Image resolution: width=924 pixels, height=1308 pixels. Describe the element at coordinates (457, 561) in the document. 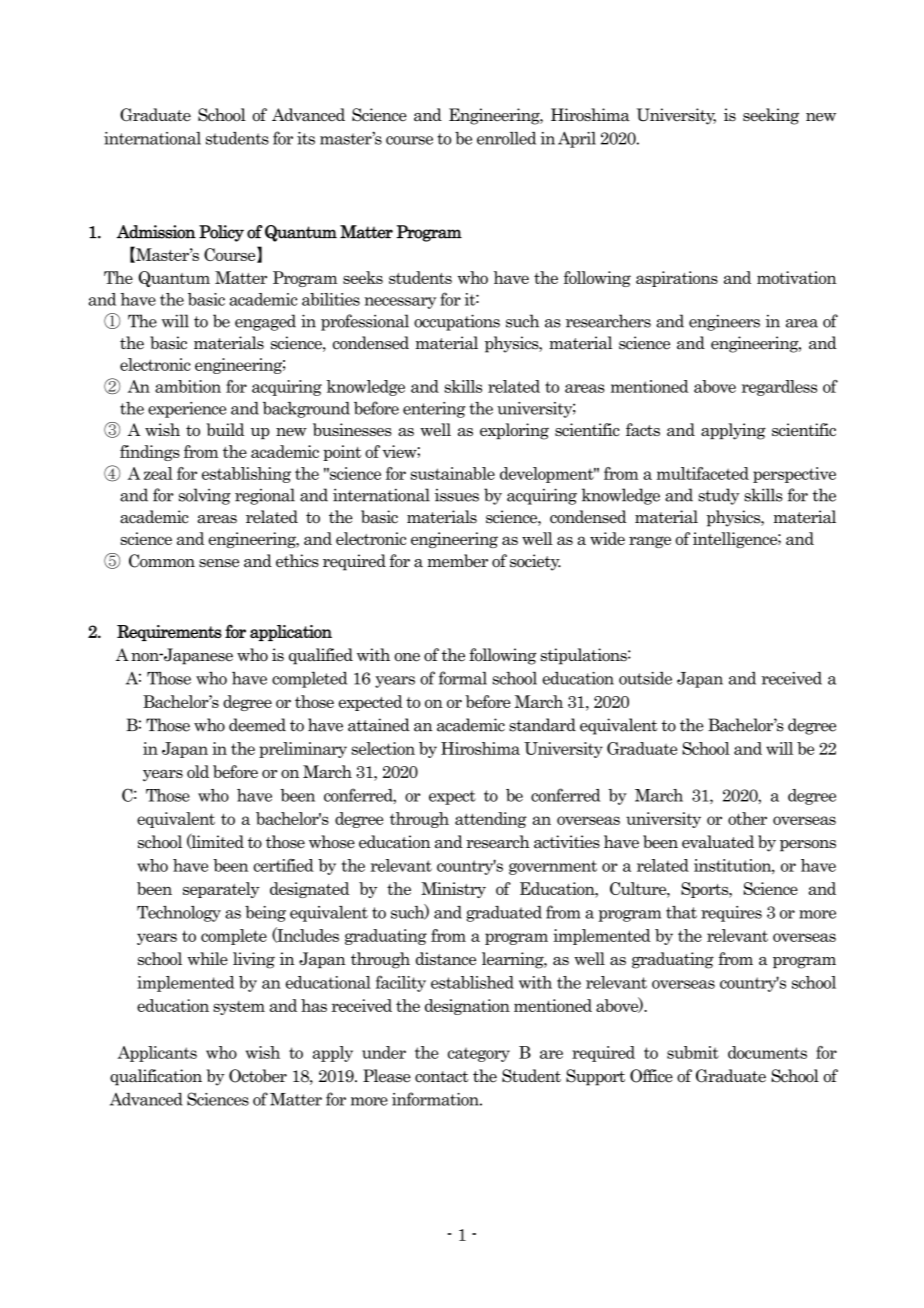

I see `member` at that location.
